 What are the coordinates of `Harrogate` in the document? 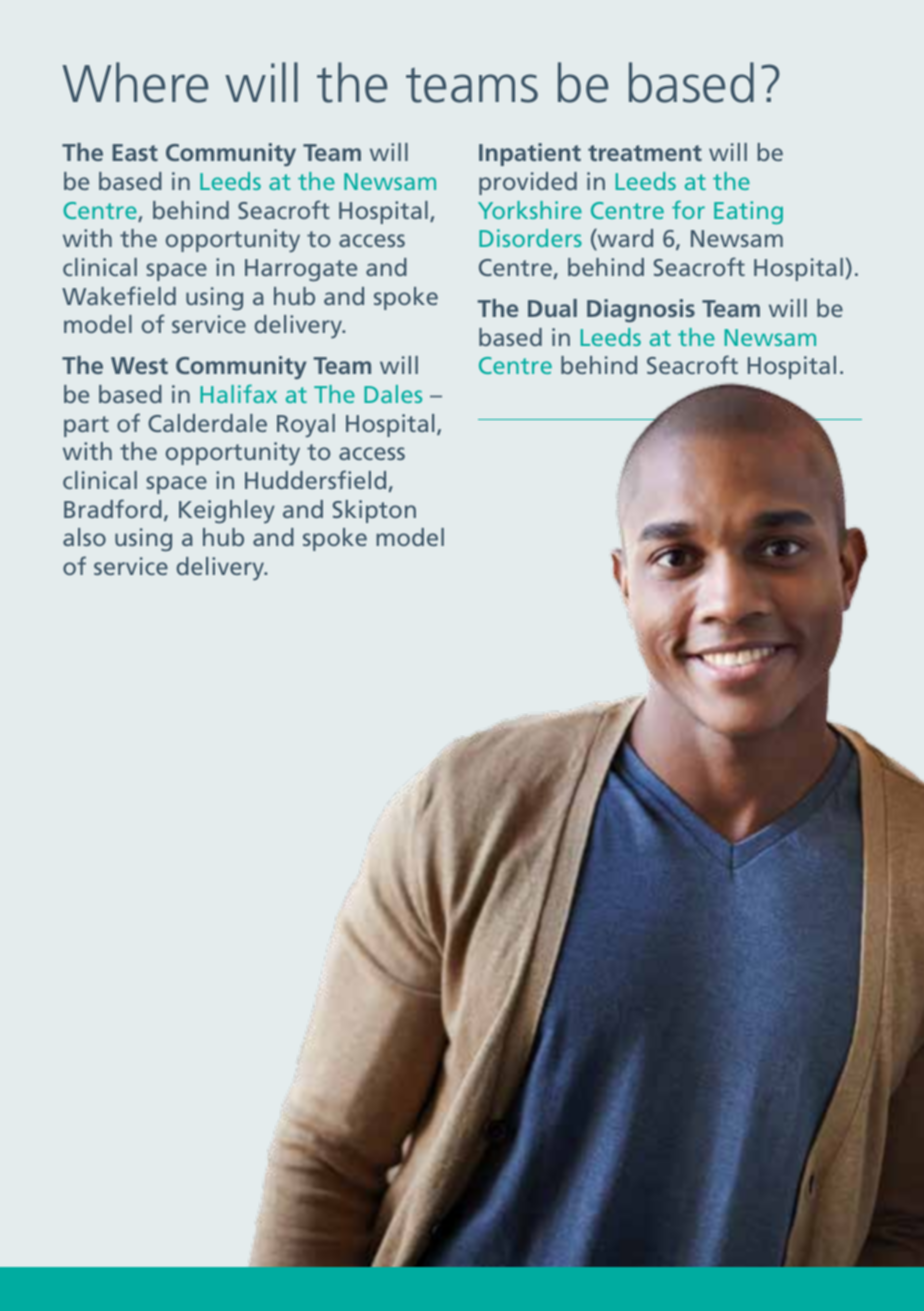 It's located at (301, 270).
